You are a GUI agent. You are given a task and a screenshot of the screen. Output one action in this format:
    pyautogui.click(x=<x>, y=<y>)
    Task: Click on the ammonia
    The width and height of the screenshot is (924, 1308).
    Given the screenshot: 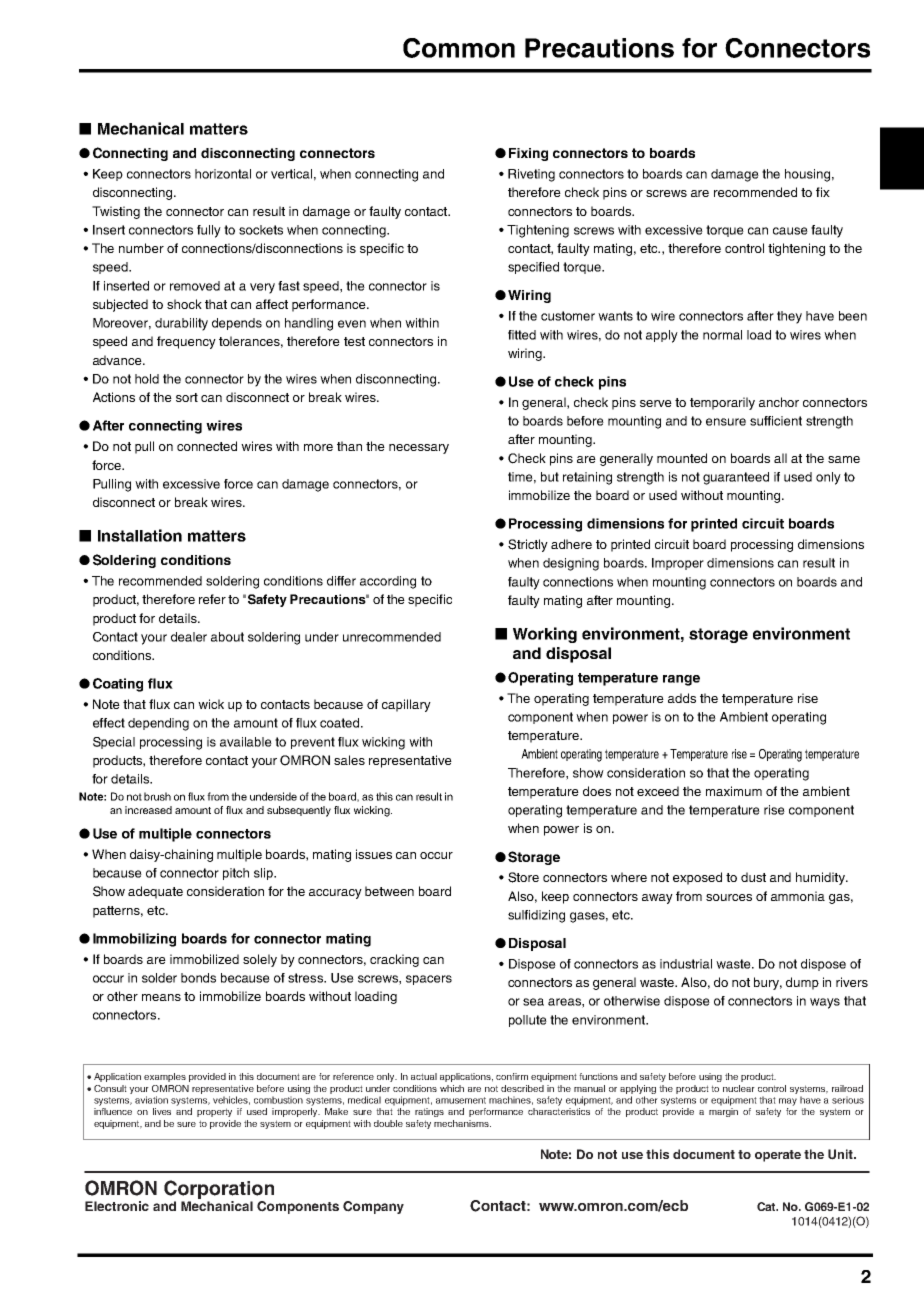 What is the action you would take?
    pyautogui.click(x=798, y=896)
